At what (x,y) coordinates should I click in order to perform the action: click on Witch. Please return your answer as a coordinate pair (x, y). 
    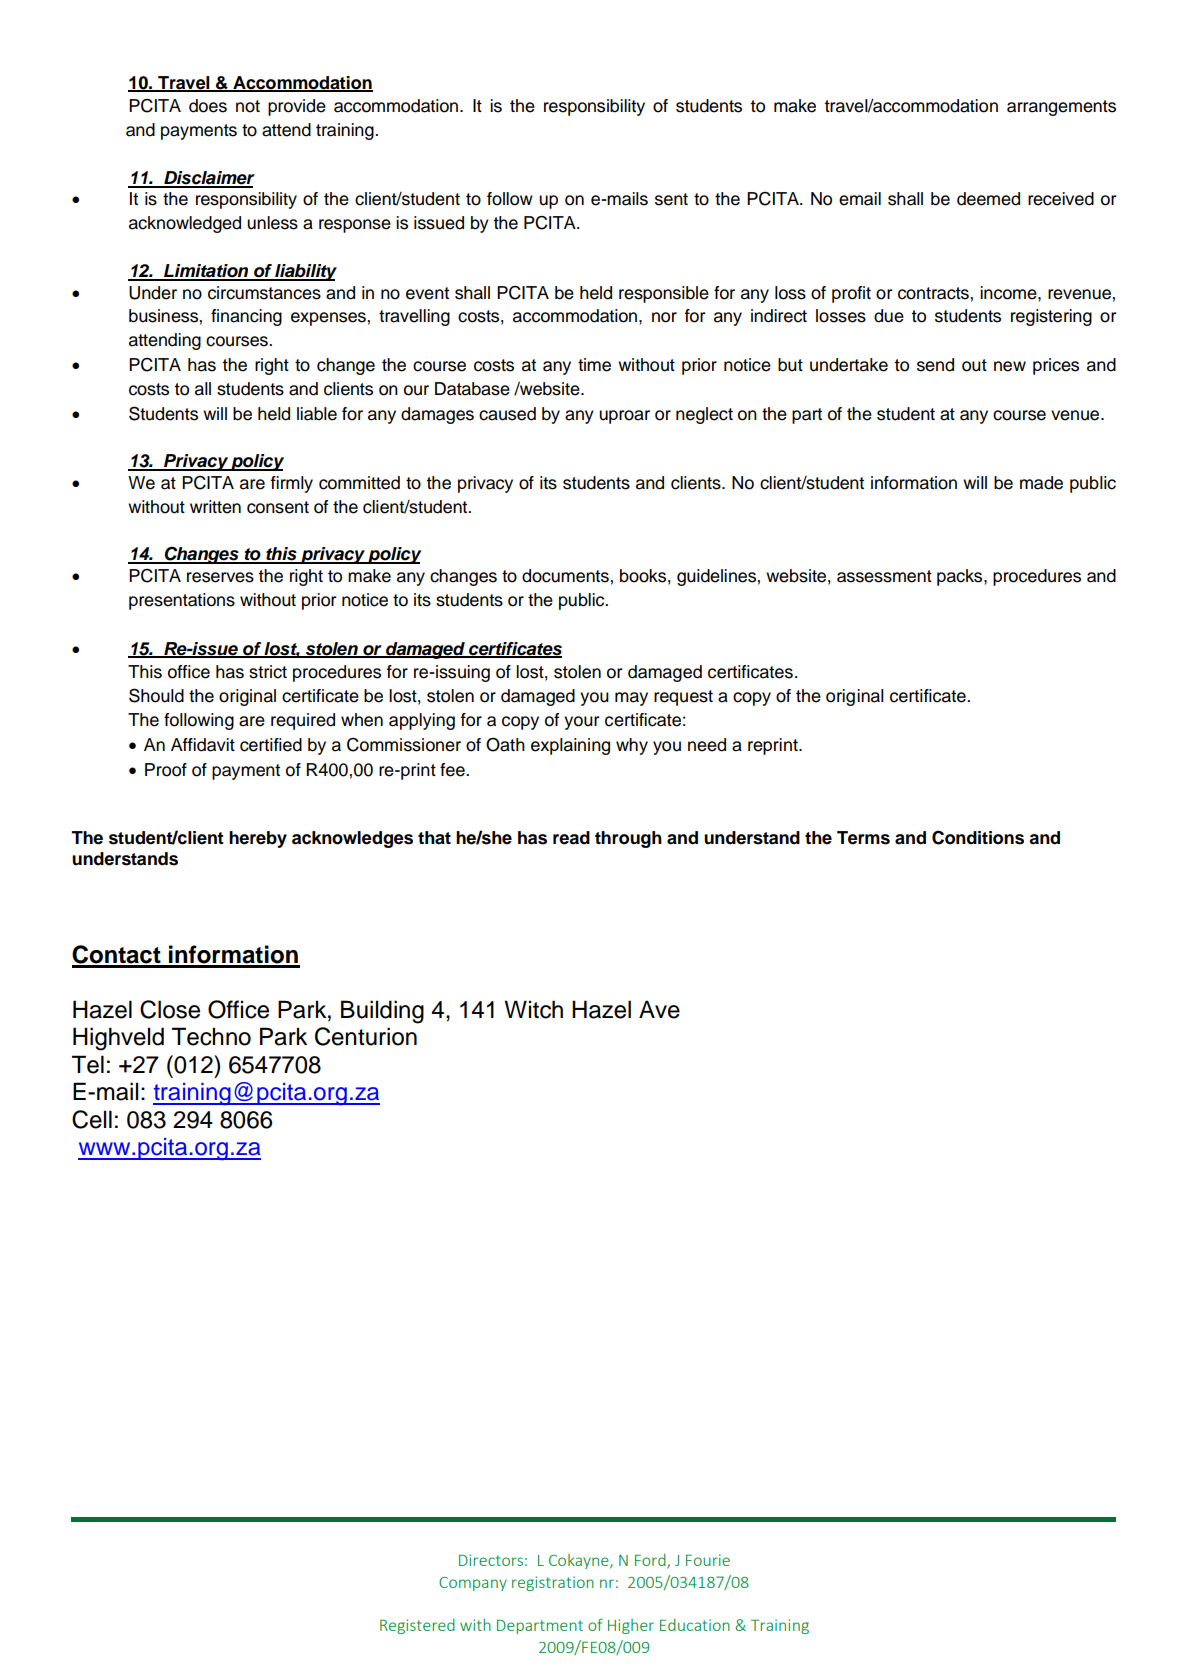
    Looking at the image, I should click on (533, 1009).
